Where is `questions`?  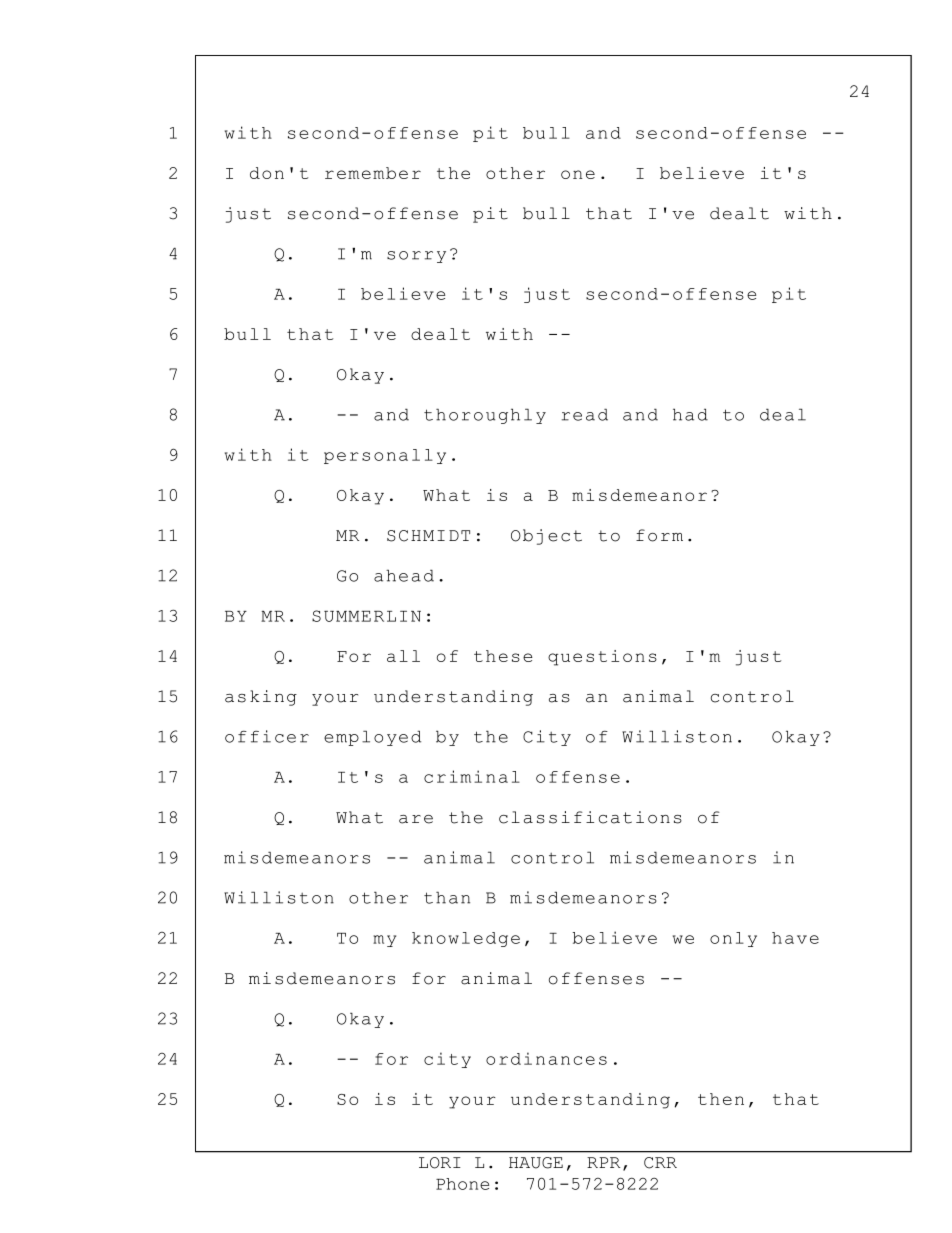
questions is located at coordinates (602, 658).
